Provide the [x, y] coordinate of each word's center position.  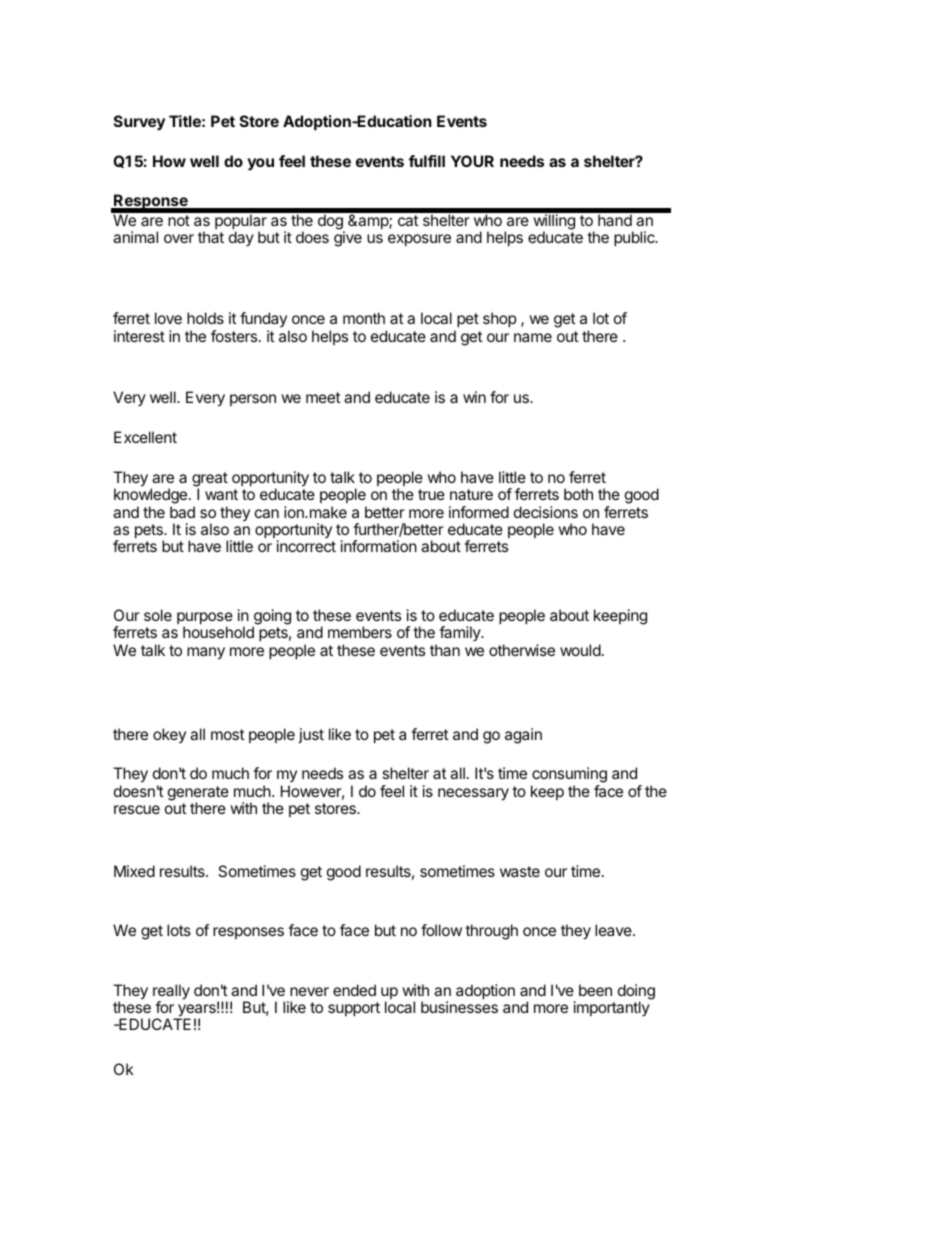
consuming [569, 776]
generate [198, 794]
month [364, 318]
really [171, 993]
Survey [139, 123]
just [311, 735]
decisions [546, 512]
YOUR [472, 161]
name [533, 337]
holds [205, 318]
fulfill [427, 161]
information [379, 546]
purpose [205, 619]
